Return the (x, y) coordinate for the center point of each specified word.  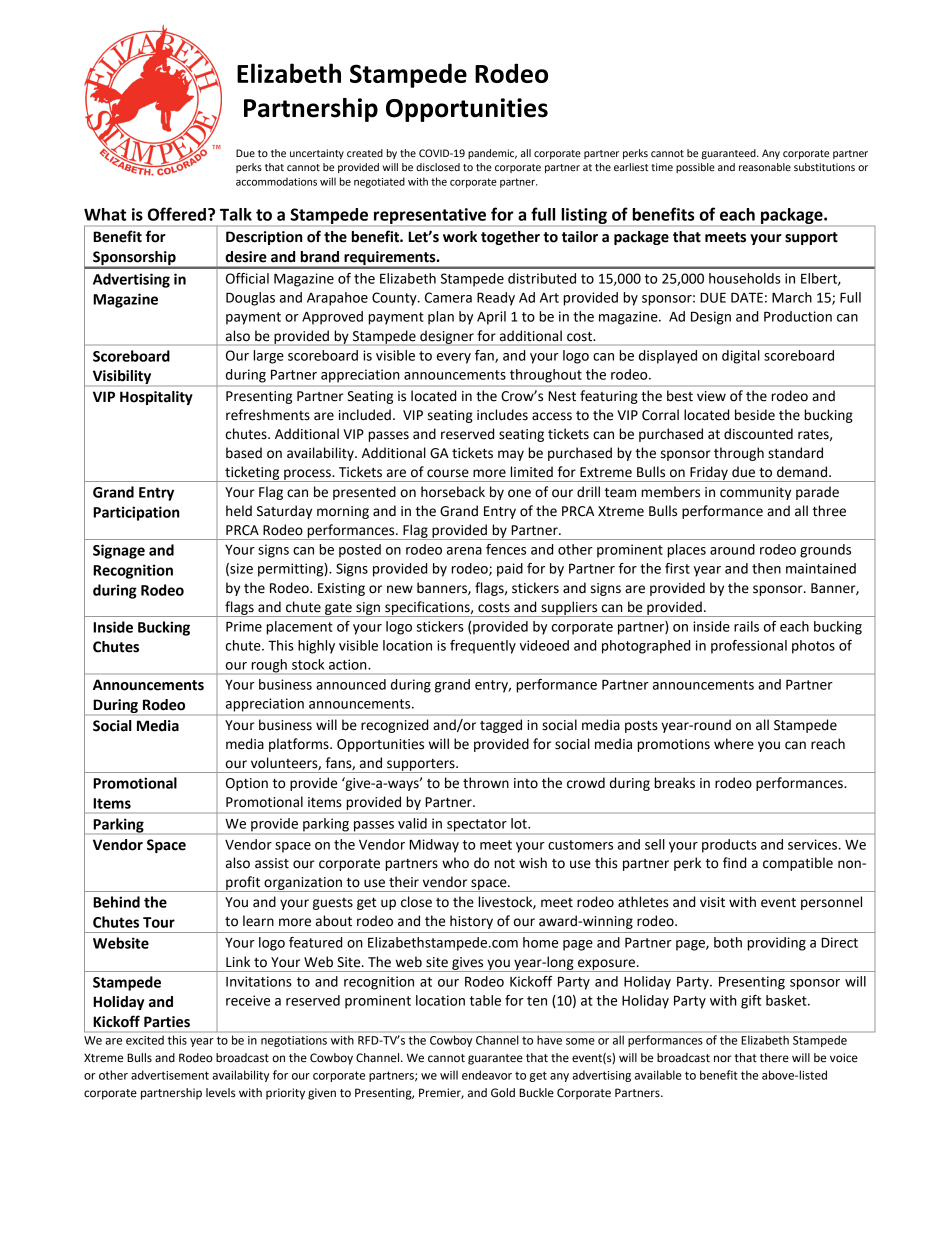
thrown (486, 783)
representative (430, 217)
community (755, 493)
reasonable (765, 167)
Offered (177, 214)
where (734, 744)
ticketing (252, 474)
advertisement (170, 1075)
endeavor (487, 1075)
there (774, 1058)
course (448, 473)
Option (247, 784)
